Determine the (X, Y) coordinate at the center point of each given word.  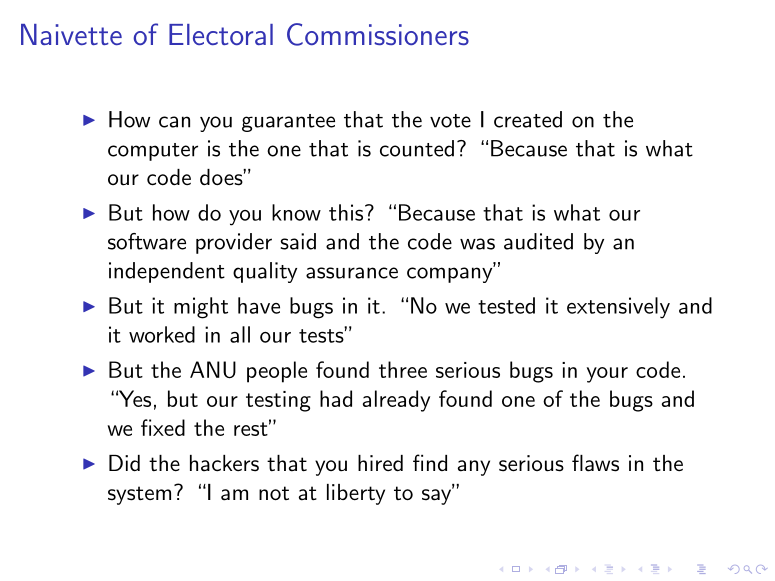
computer (153, 152)
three (403, 369)
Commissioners (378, 34)
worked (162, 334)
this (346, 212)
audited (538, 241)
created (528, 119)
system (139, 495)
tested (506, 305)
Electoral (221, 34)
